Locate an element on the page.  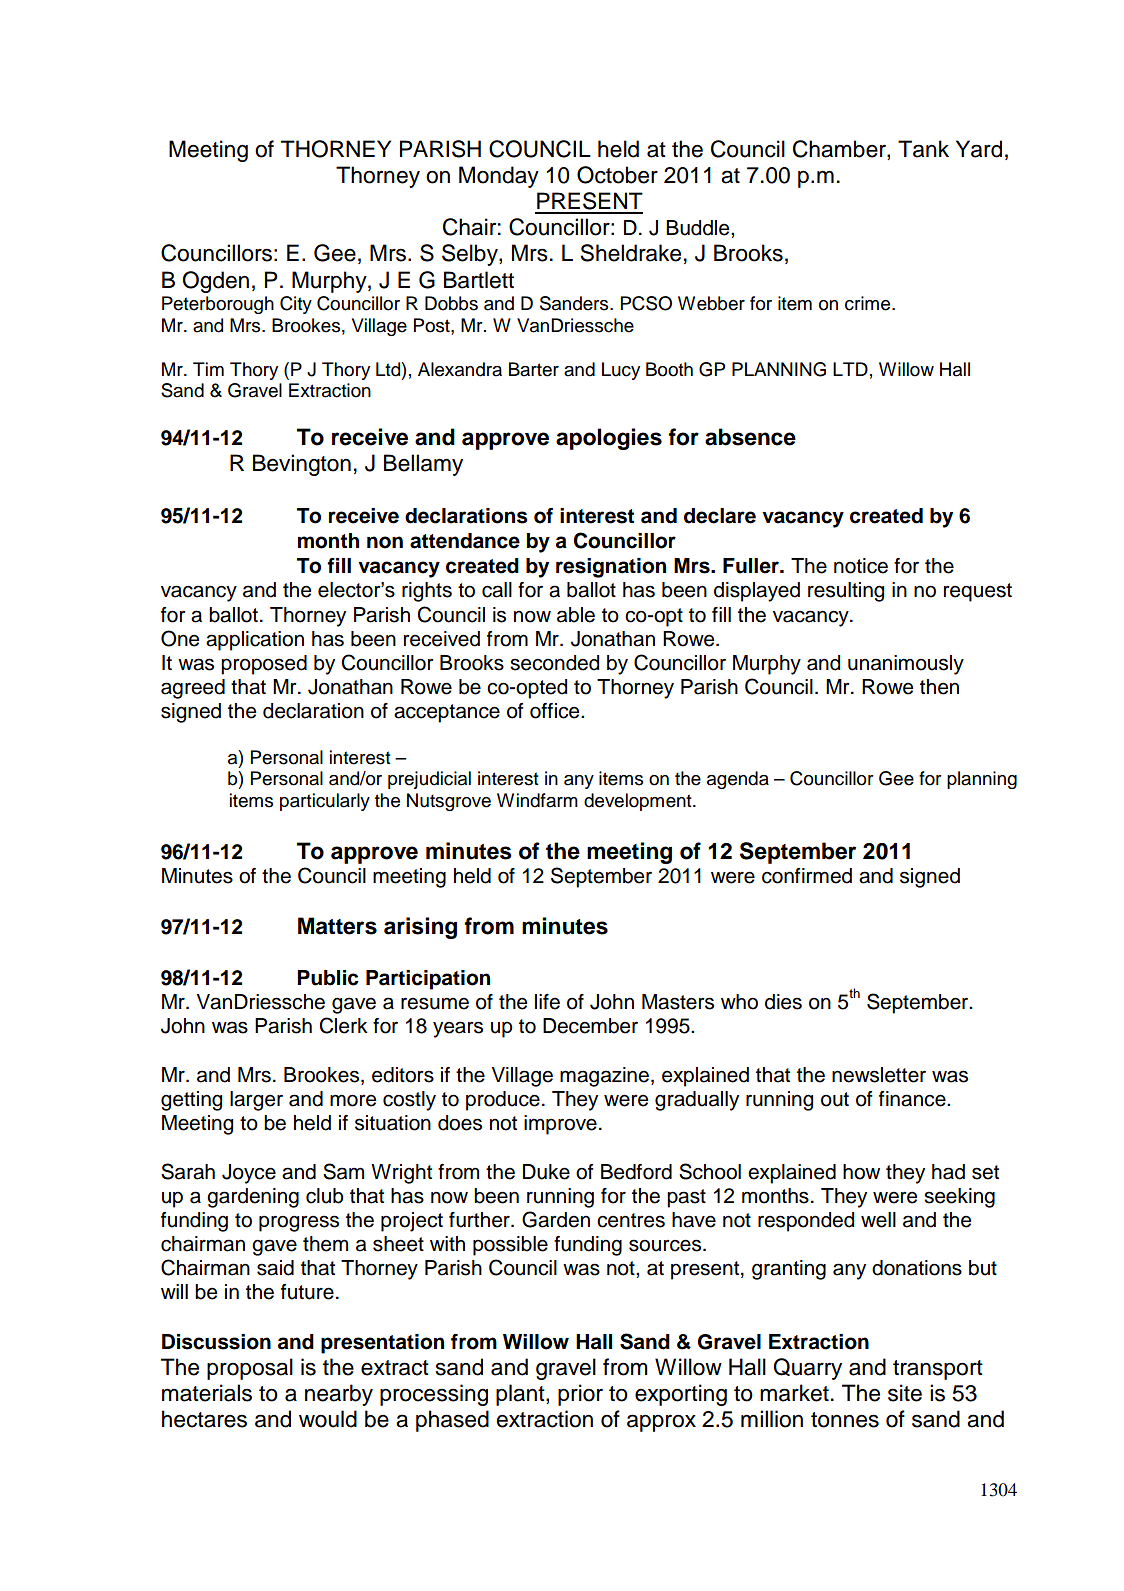
seconded is located at coordinates (554, 663).
